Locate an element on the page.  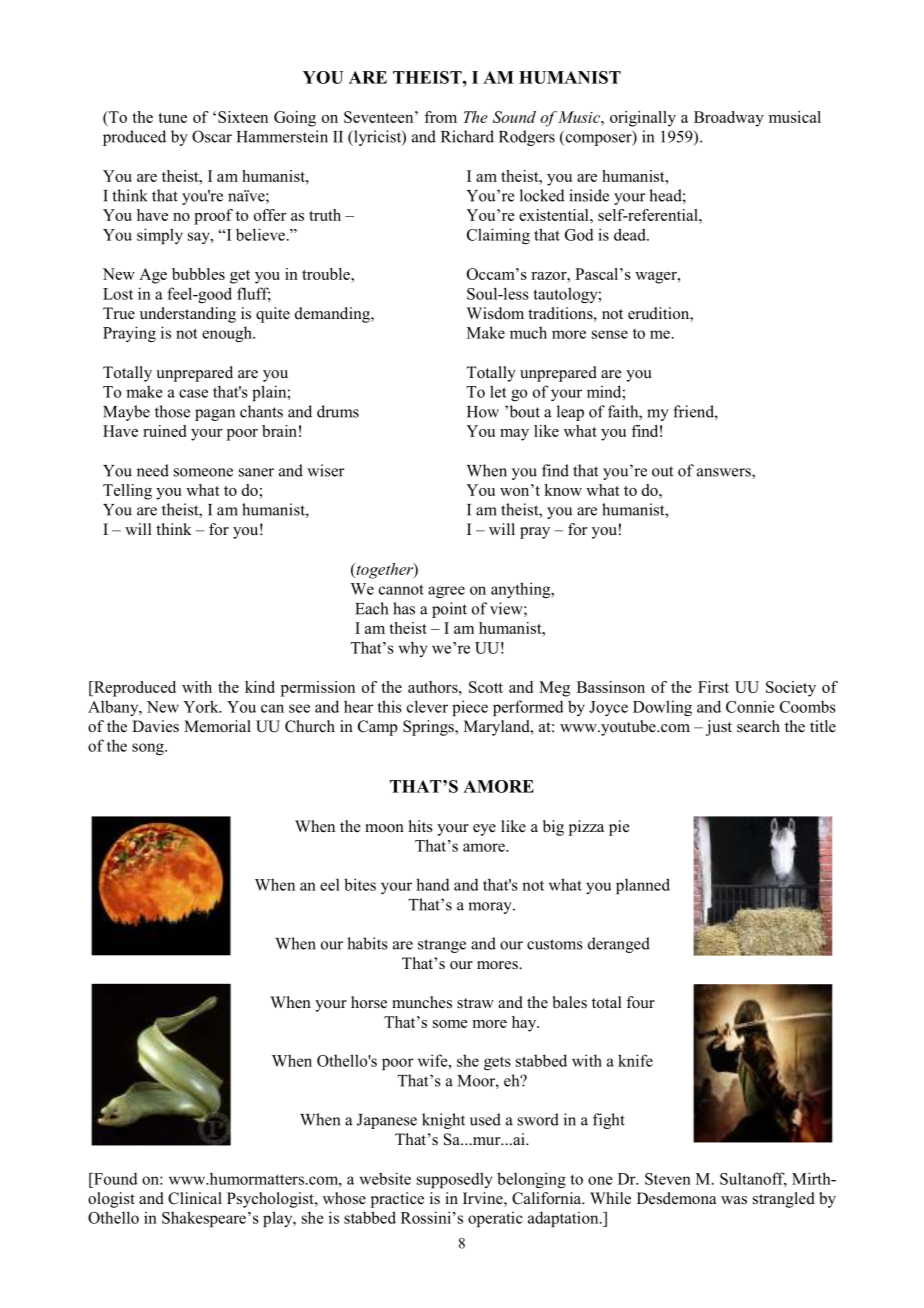
agree is located at coordinates (446, 592).
